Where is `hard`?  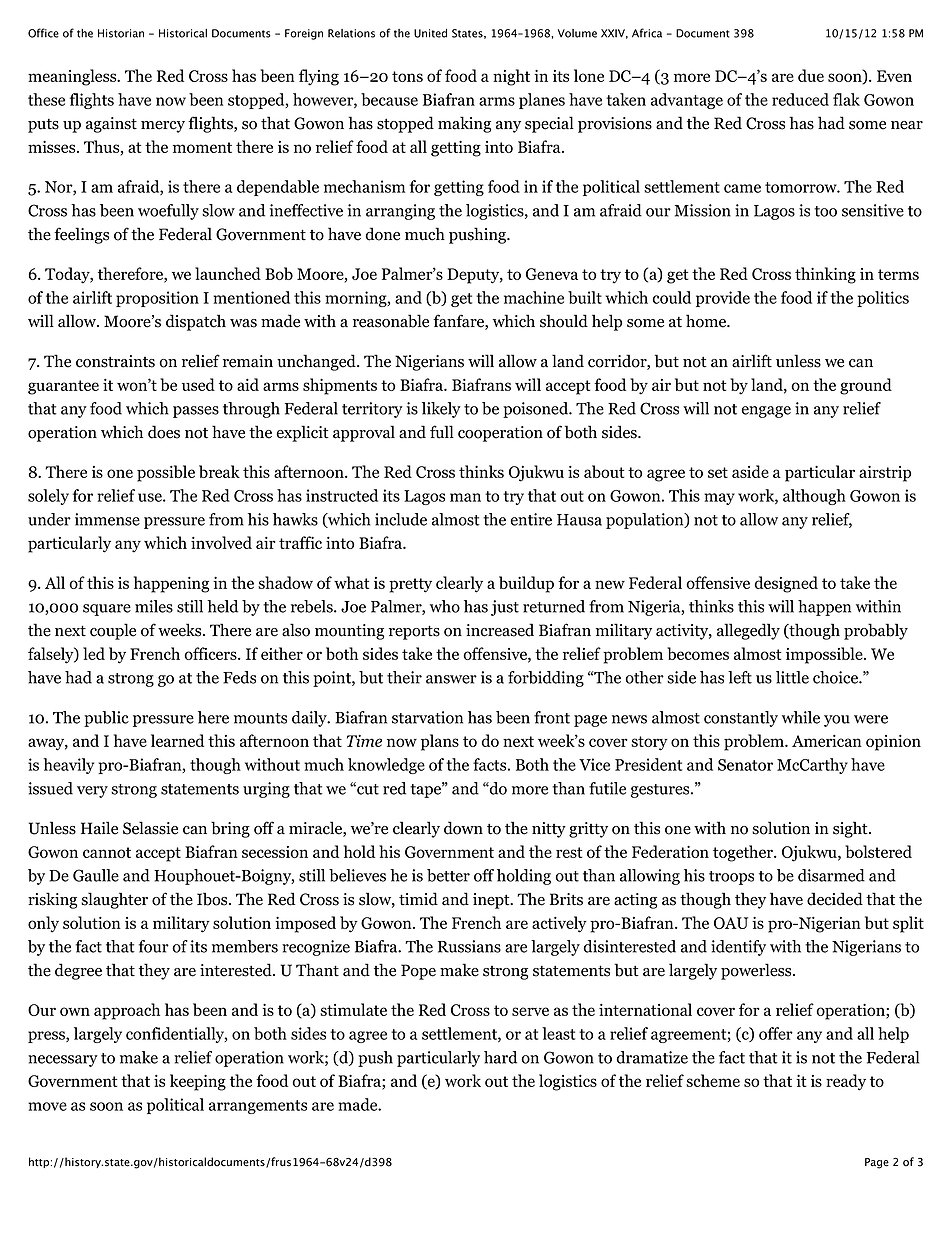
hard is located at coordinates (500, 1057).
